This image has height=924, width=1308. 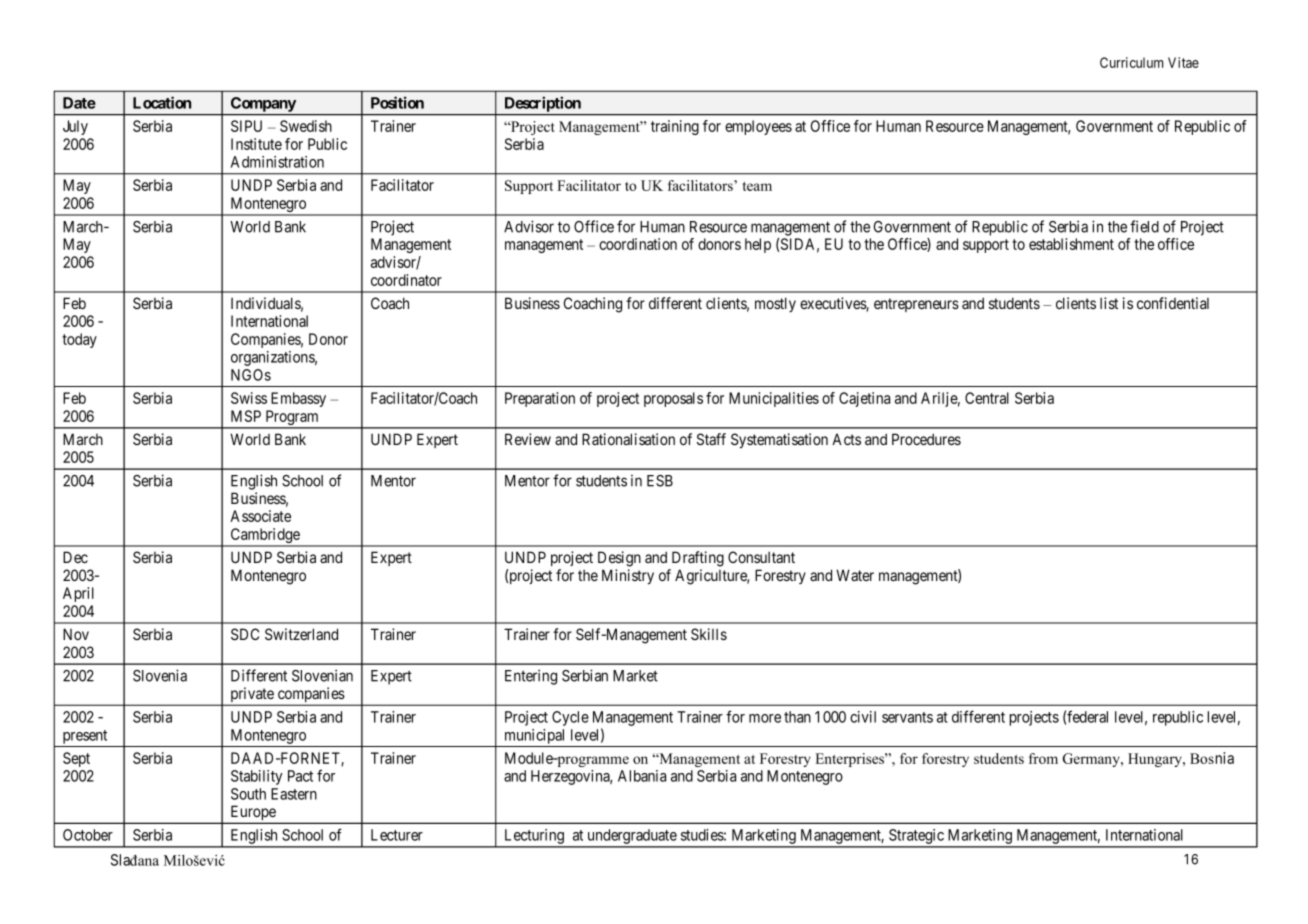 I want to click on mostly, so click(x=775, y=304).
